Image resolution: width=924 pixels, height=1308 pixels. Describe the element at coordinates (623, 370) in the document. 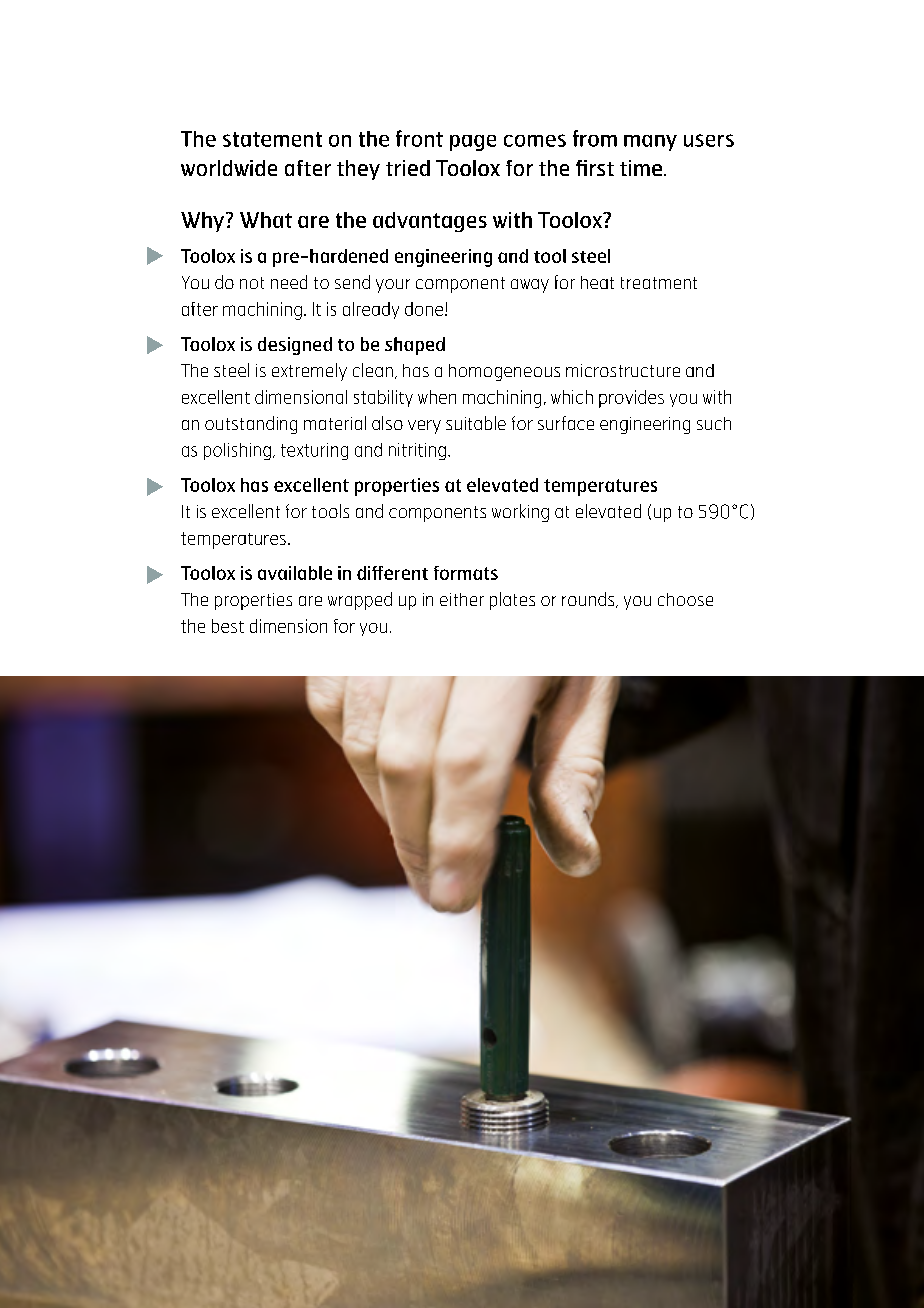

I see `microstructure` at that location.
